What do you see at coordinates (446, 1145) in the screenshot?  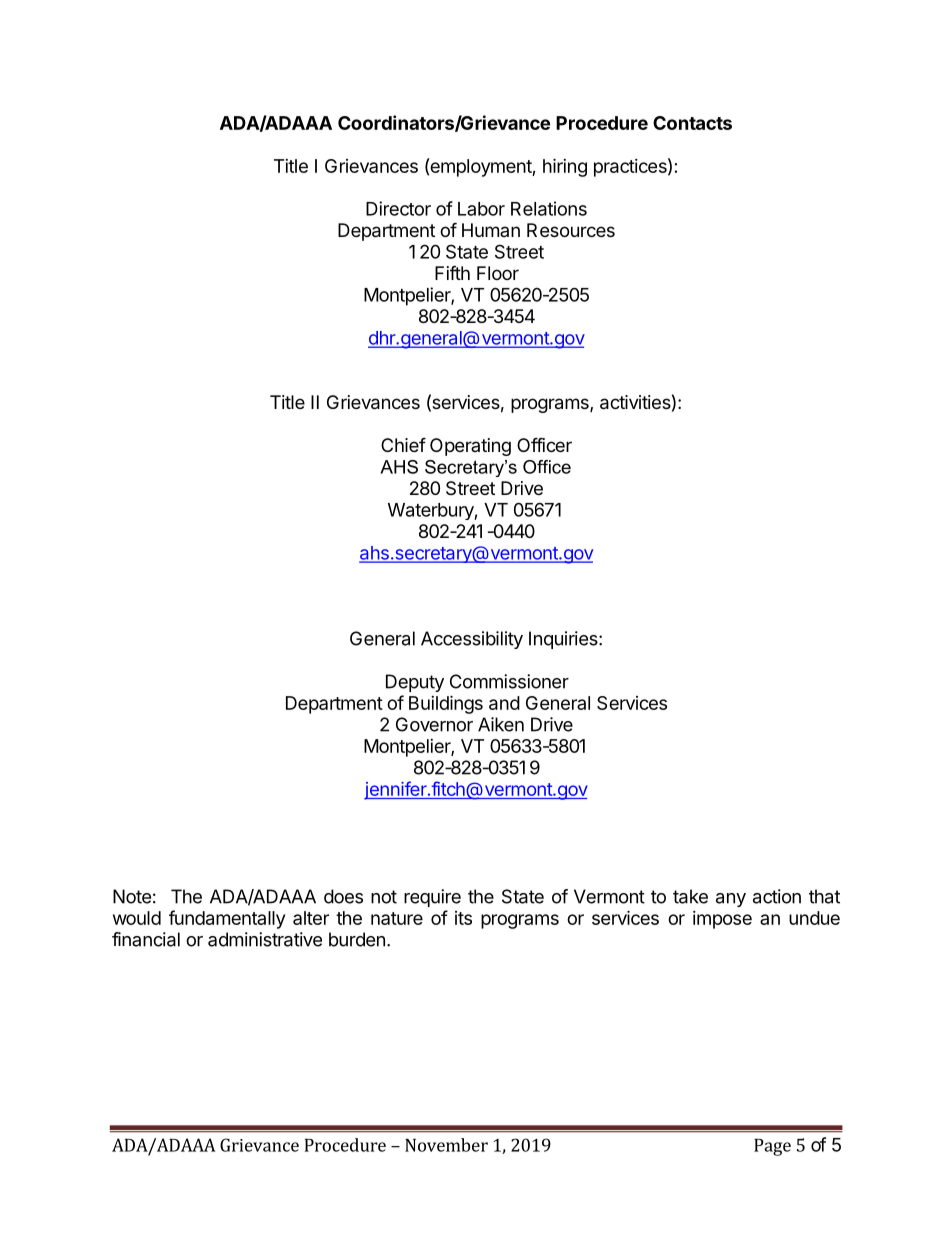 I see `November` at bounding box center [446, 1145].
